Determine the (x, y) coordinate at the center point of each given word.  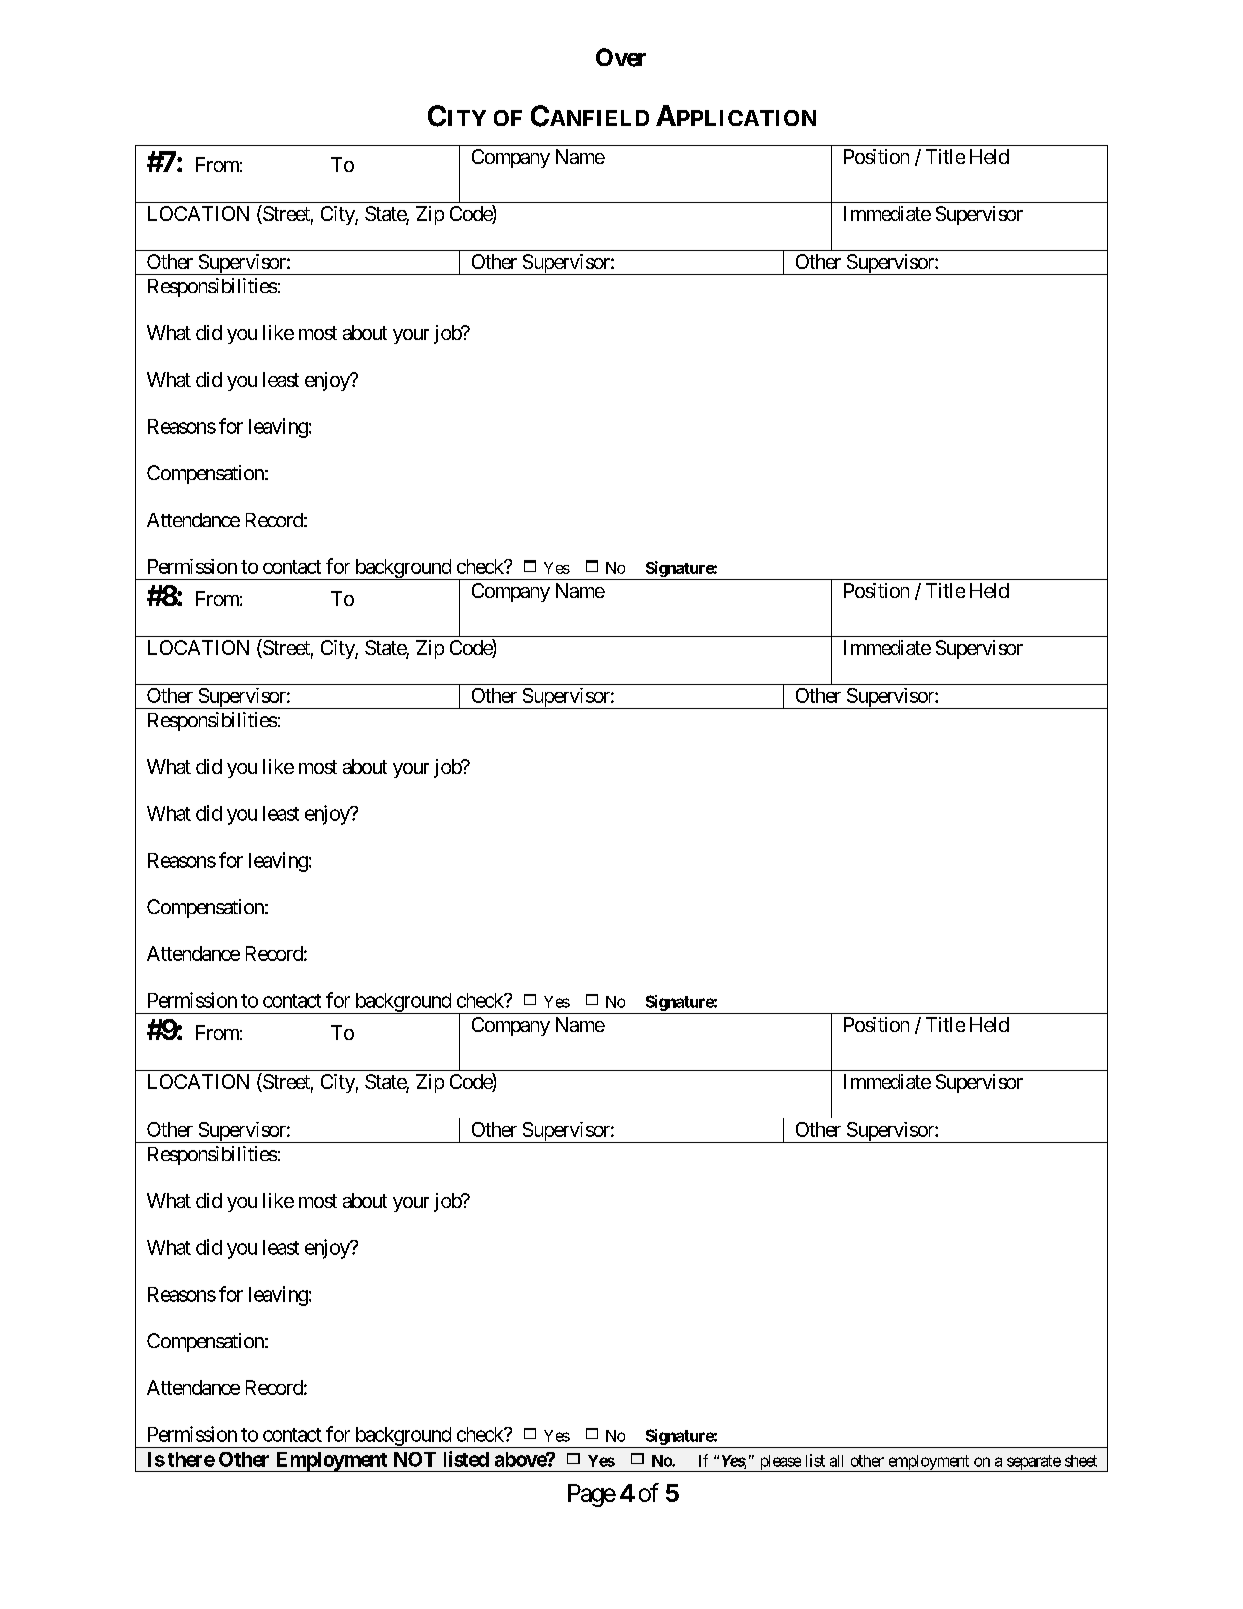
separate (1033, 1463)
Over (621, 57)
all (836, 1461)
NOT (415, 1459)
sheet (1081, 1461)
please (779, 1463)
